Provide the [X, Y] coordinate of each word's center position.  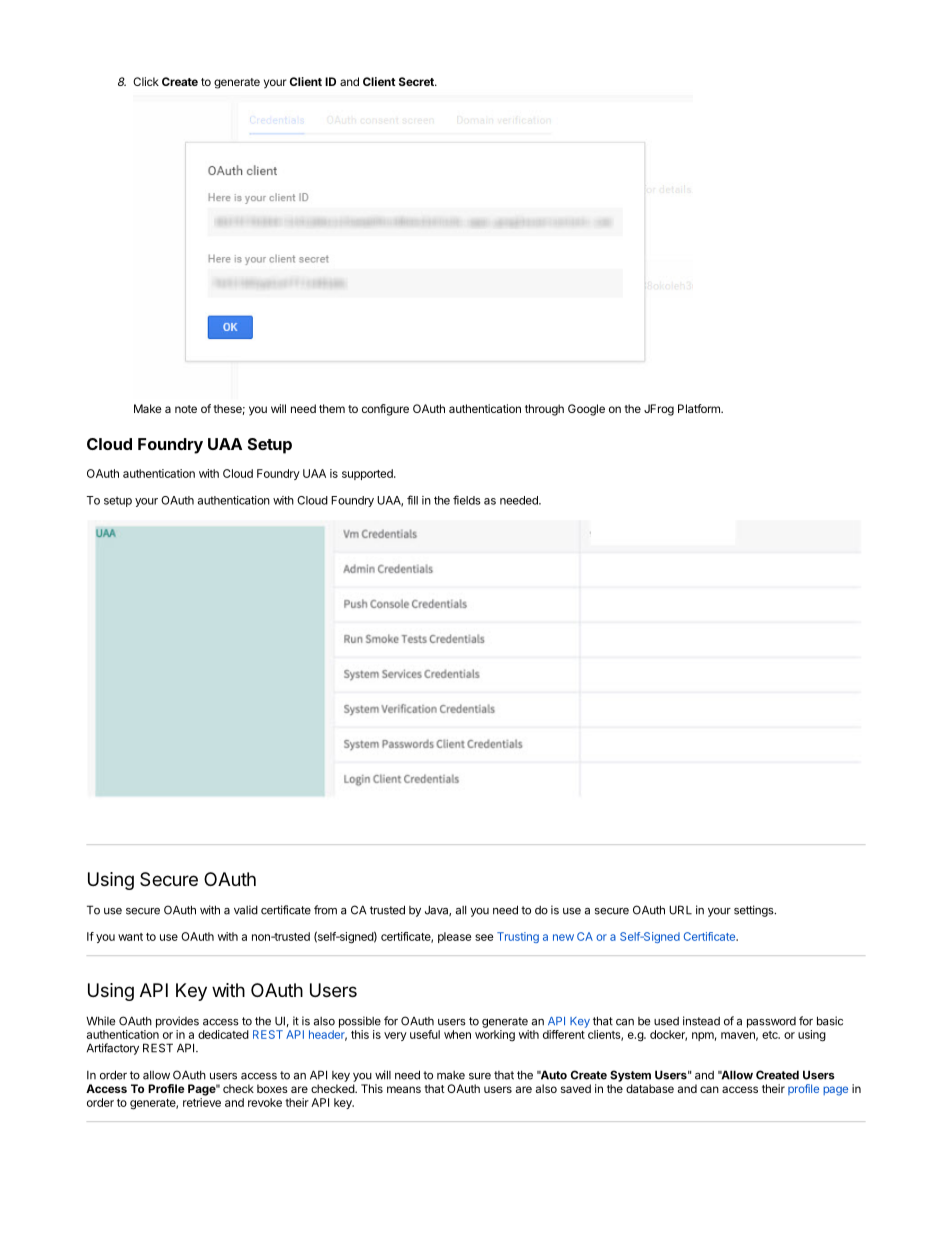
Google [586, 410]
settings [755, 911]
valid [246, 910]
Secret [417, 81]
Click [146, 81]
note [186, 409]
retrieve [202, 1102]
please [455, 937]
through [544, 410]
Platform [700, 408]
